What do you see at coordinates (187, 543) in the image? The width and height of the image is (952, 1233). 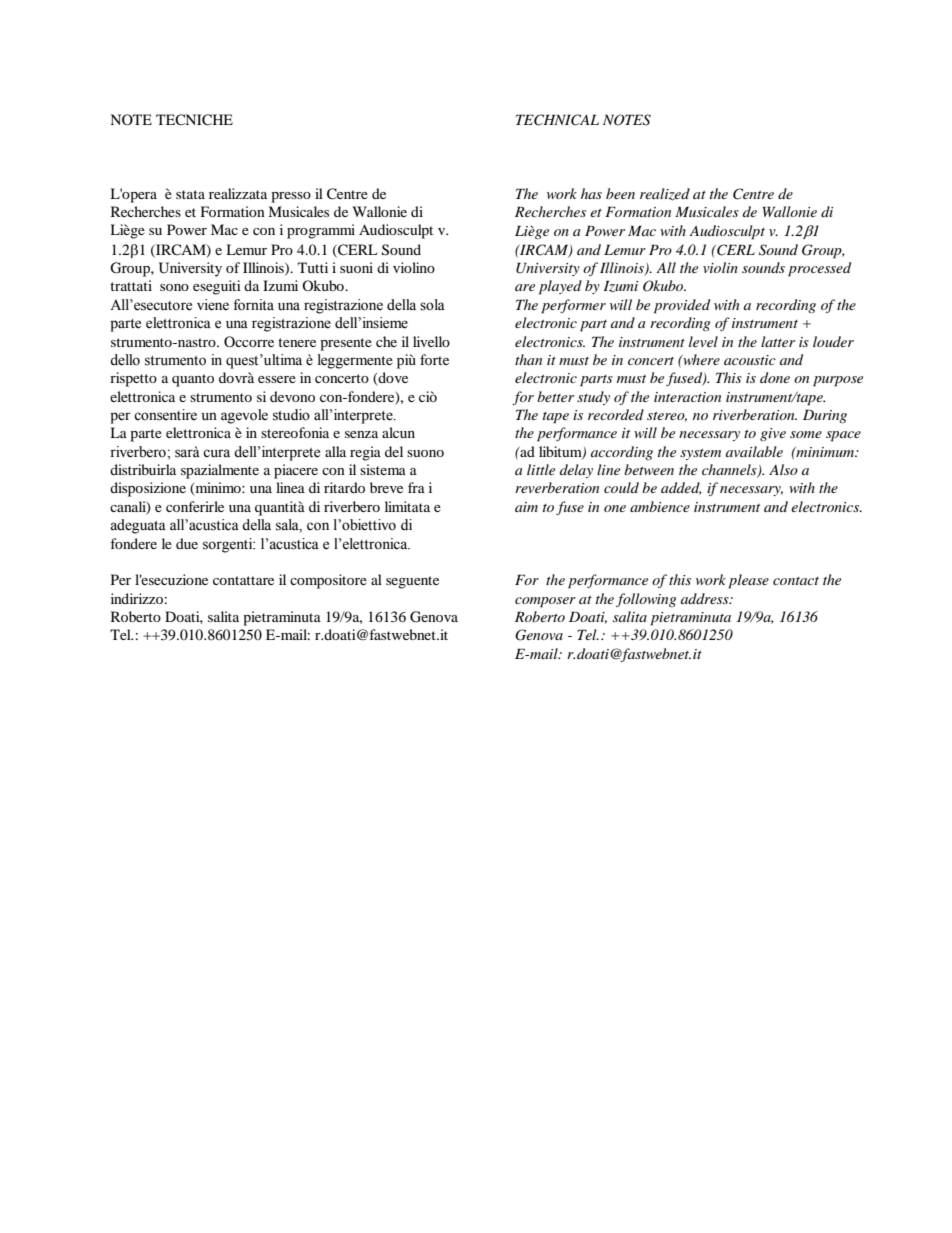 I see `due` at bounding box center [187, 543].
